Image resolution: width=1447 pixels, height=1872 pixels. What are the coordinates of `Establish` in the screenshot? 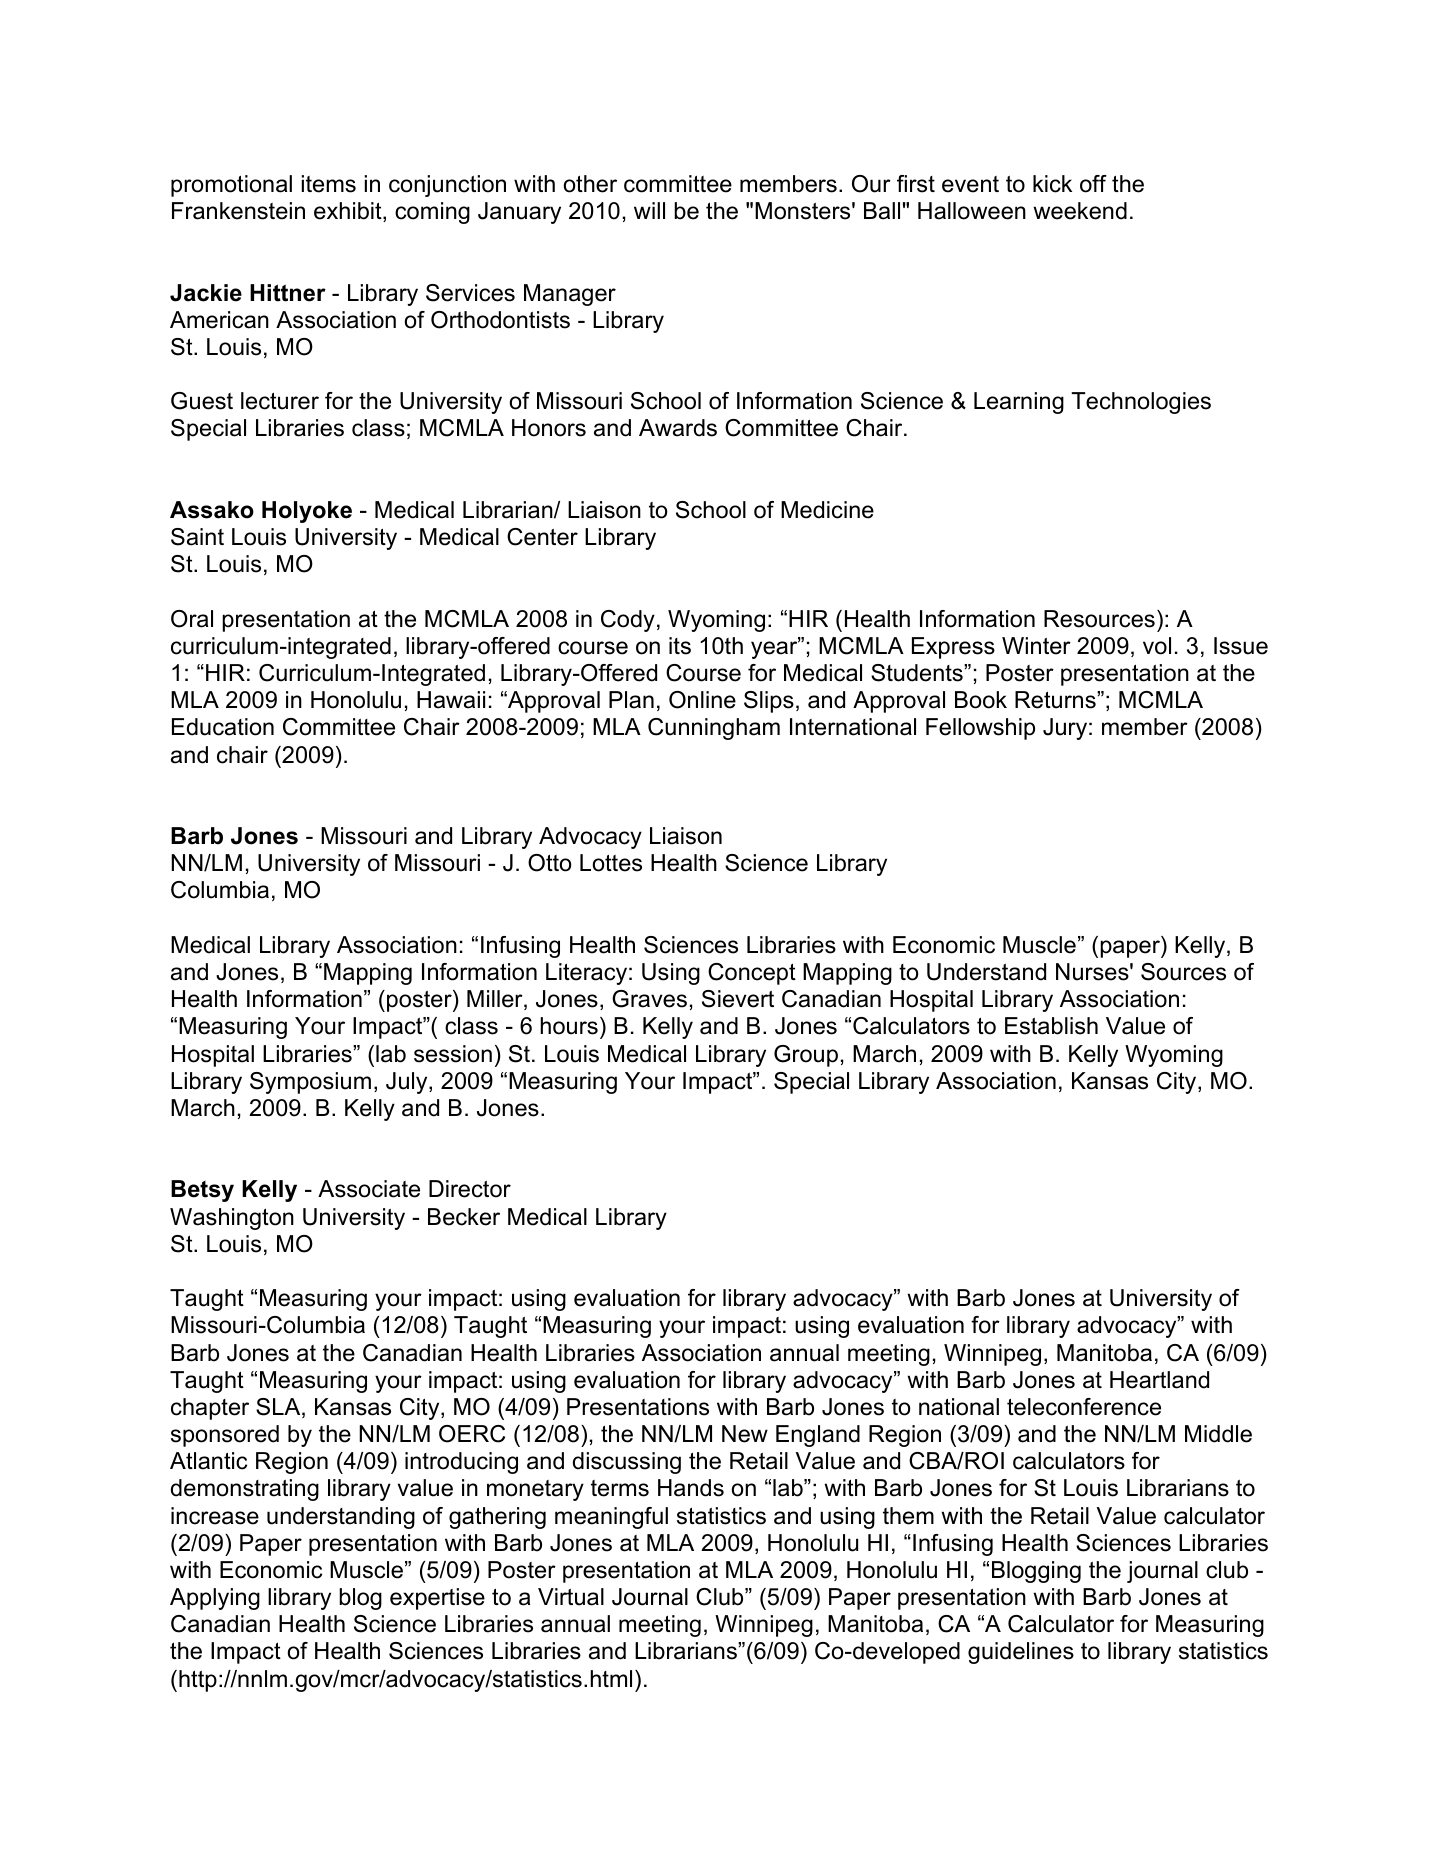 It's located at (1051, 1026).
